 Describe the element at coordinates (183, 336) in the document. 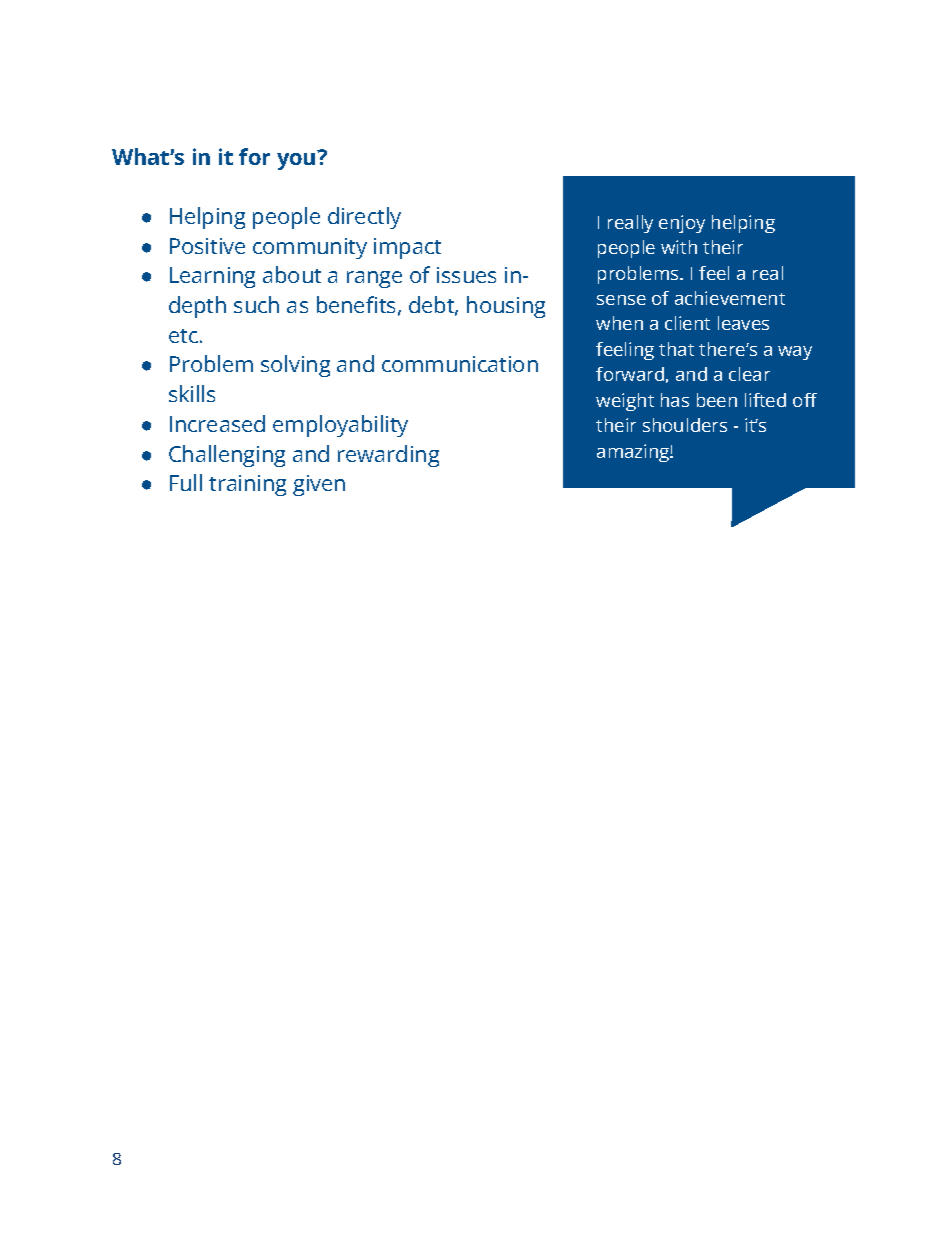

I see `etc` at that location.
